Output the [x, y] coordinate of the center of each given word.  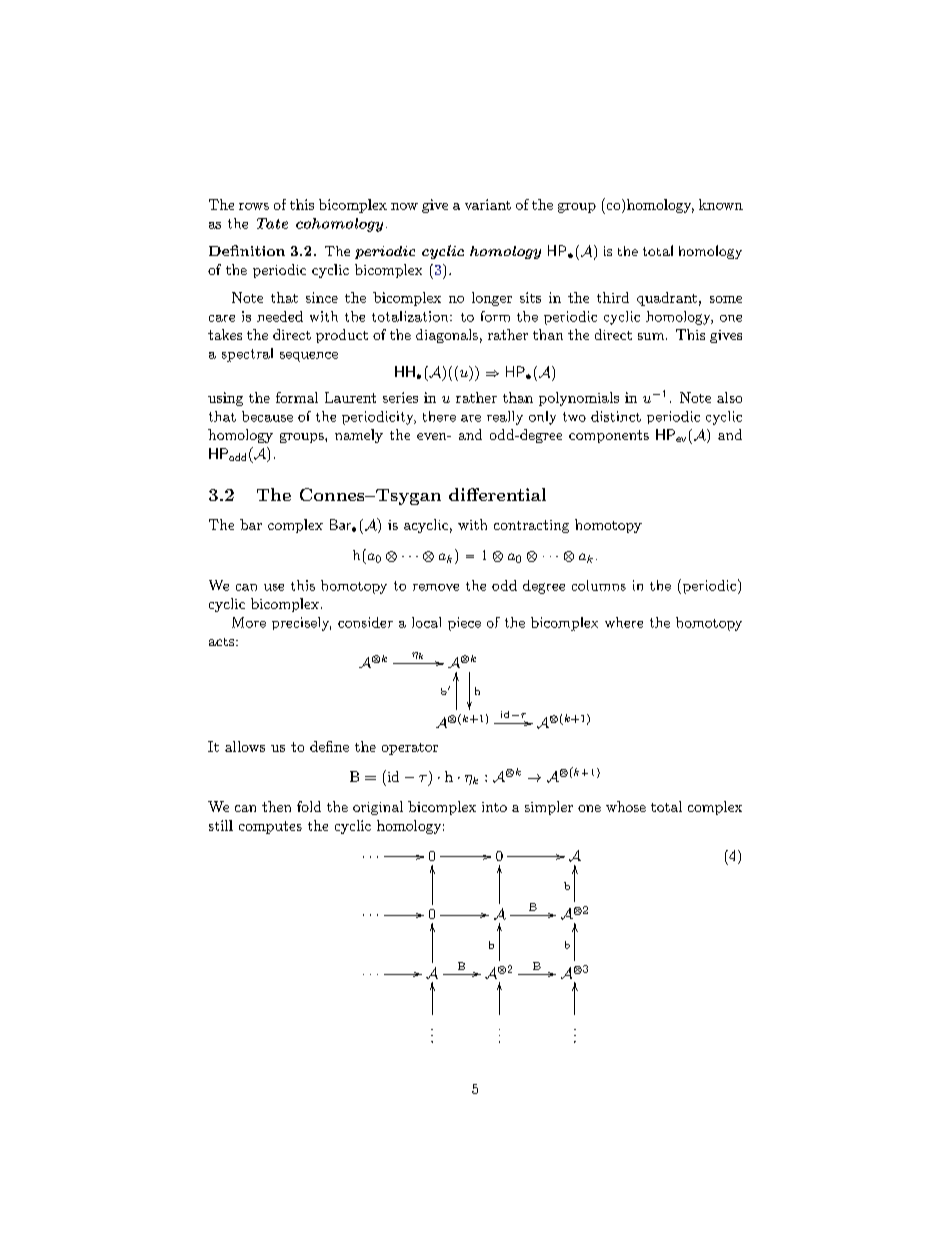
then [276, 806]
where [624, 622]
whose [626, 806]
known [721, 204]
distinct [616, 416]
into [494, 807]
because [267, 416]
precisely [301, 624]
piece [464, 624]
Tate [272, 223]
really [505, 418]
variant [488, 204]
